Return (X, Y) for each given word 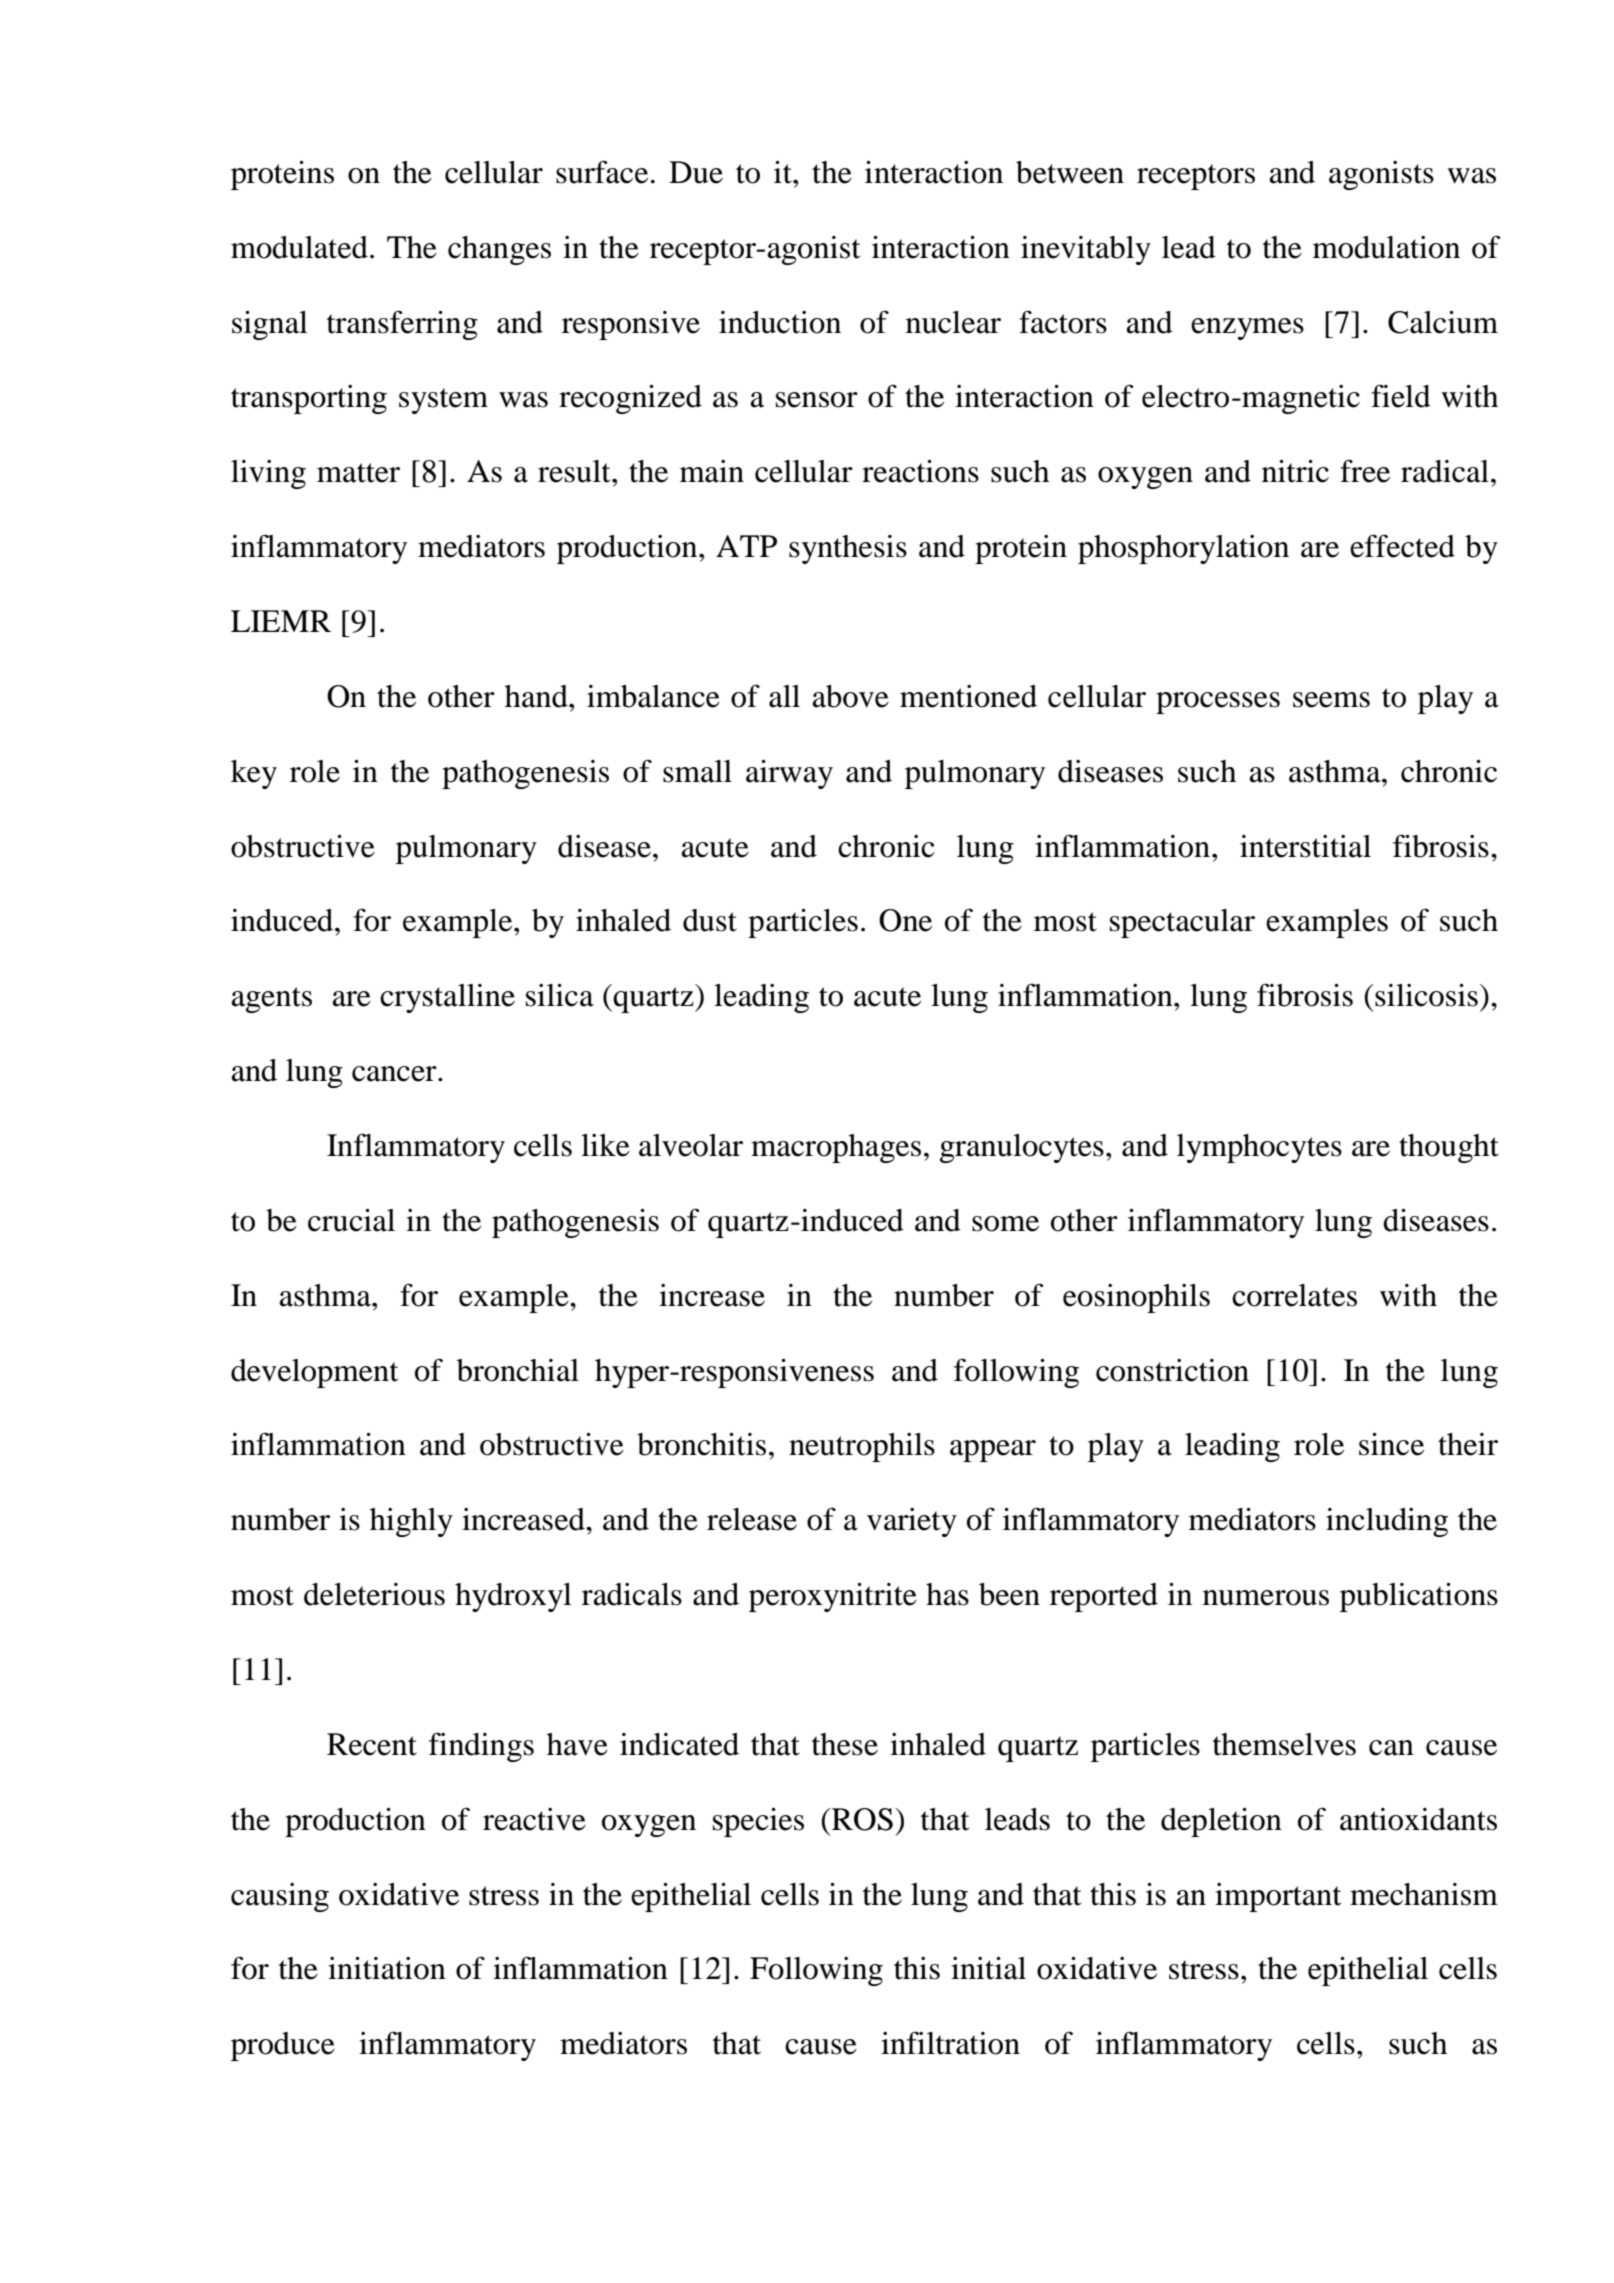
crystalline (447, 998)
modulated (299, 247)
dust (710, 920)
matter (358, 473)
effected (1402, 546)
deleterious (374, 1594)
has (947, 1594)
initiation (387, 1968)
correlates (1294, 1295)
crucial (351, 1220)
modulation (1386, 247)
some (1005, 1224)
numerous (1266, 1598)
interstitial (1305, 846)
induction (780, 322)
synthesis (848, 549)
